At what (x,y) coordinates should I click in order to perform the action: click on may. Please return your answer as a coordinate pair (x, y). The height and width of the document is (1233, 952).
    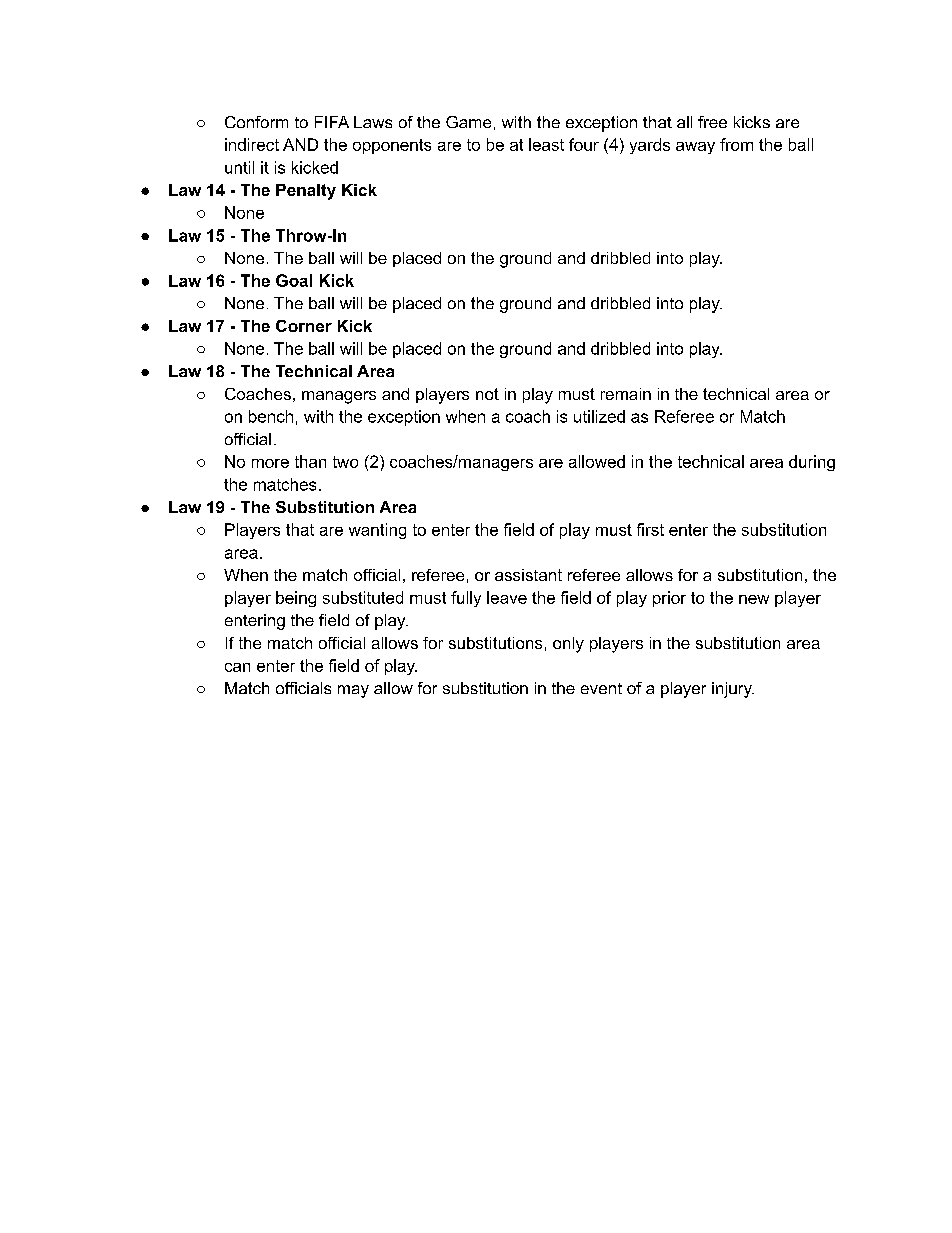
    Looking at the image, I should click on (353, 691).
